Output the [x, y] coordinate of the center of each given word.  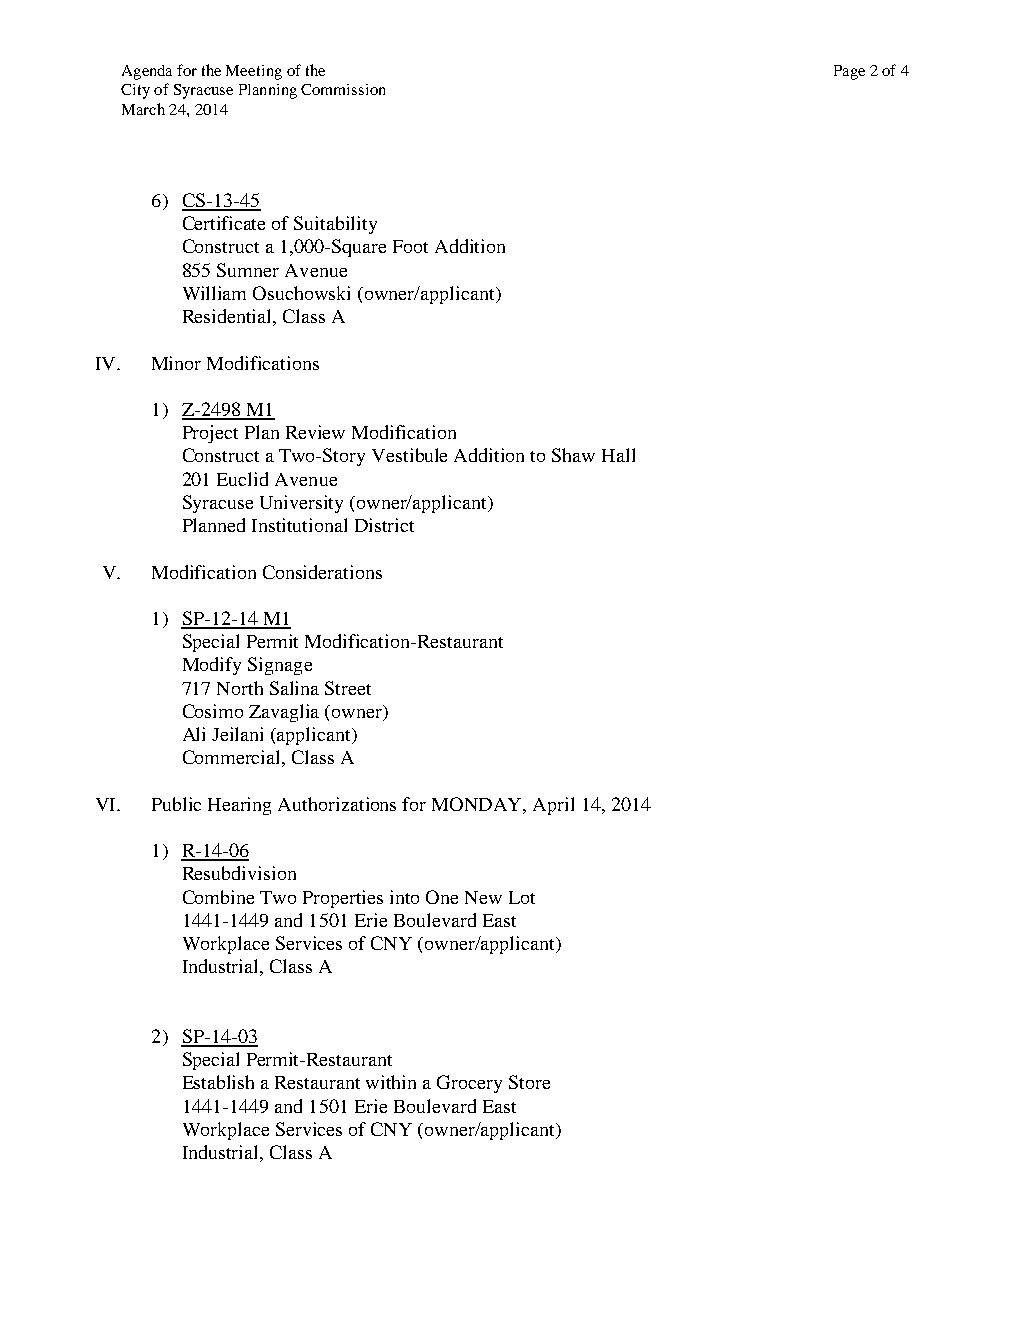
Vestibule [409, 455]
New [483, 897]
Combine [218, 897]
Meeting [254, 72]
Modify [212, 666]
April [553, 806]
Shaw [573, 455]
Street [348, 688]
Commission [343, 89]
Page [849, 72]
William [214, 293]
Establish [218, 1082]
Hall [618, 455]
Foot [410, 246]
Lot [522, 897]
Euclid [242, 479]
